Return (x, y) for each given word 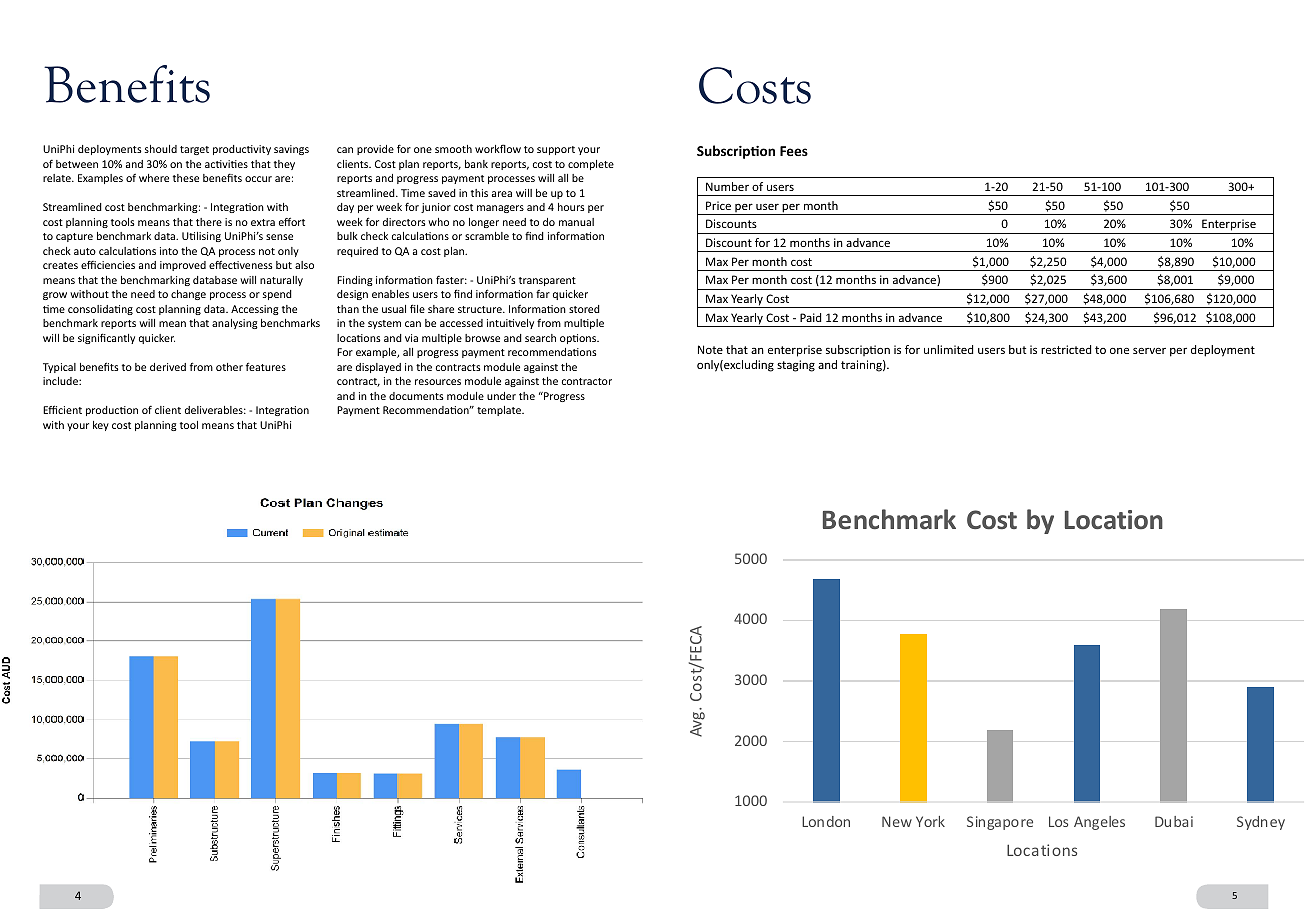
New (897, 821)
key (101, 426)
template (500, 411)
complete (591, 165)
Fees (794, 151)
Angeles (1099, 823)
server (1149, 350)
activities (226, 164)
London (826, 821)
